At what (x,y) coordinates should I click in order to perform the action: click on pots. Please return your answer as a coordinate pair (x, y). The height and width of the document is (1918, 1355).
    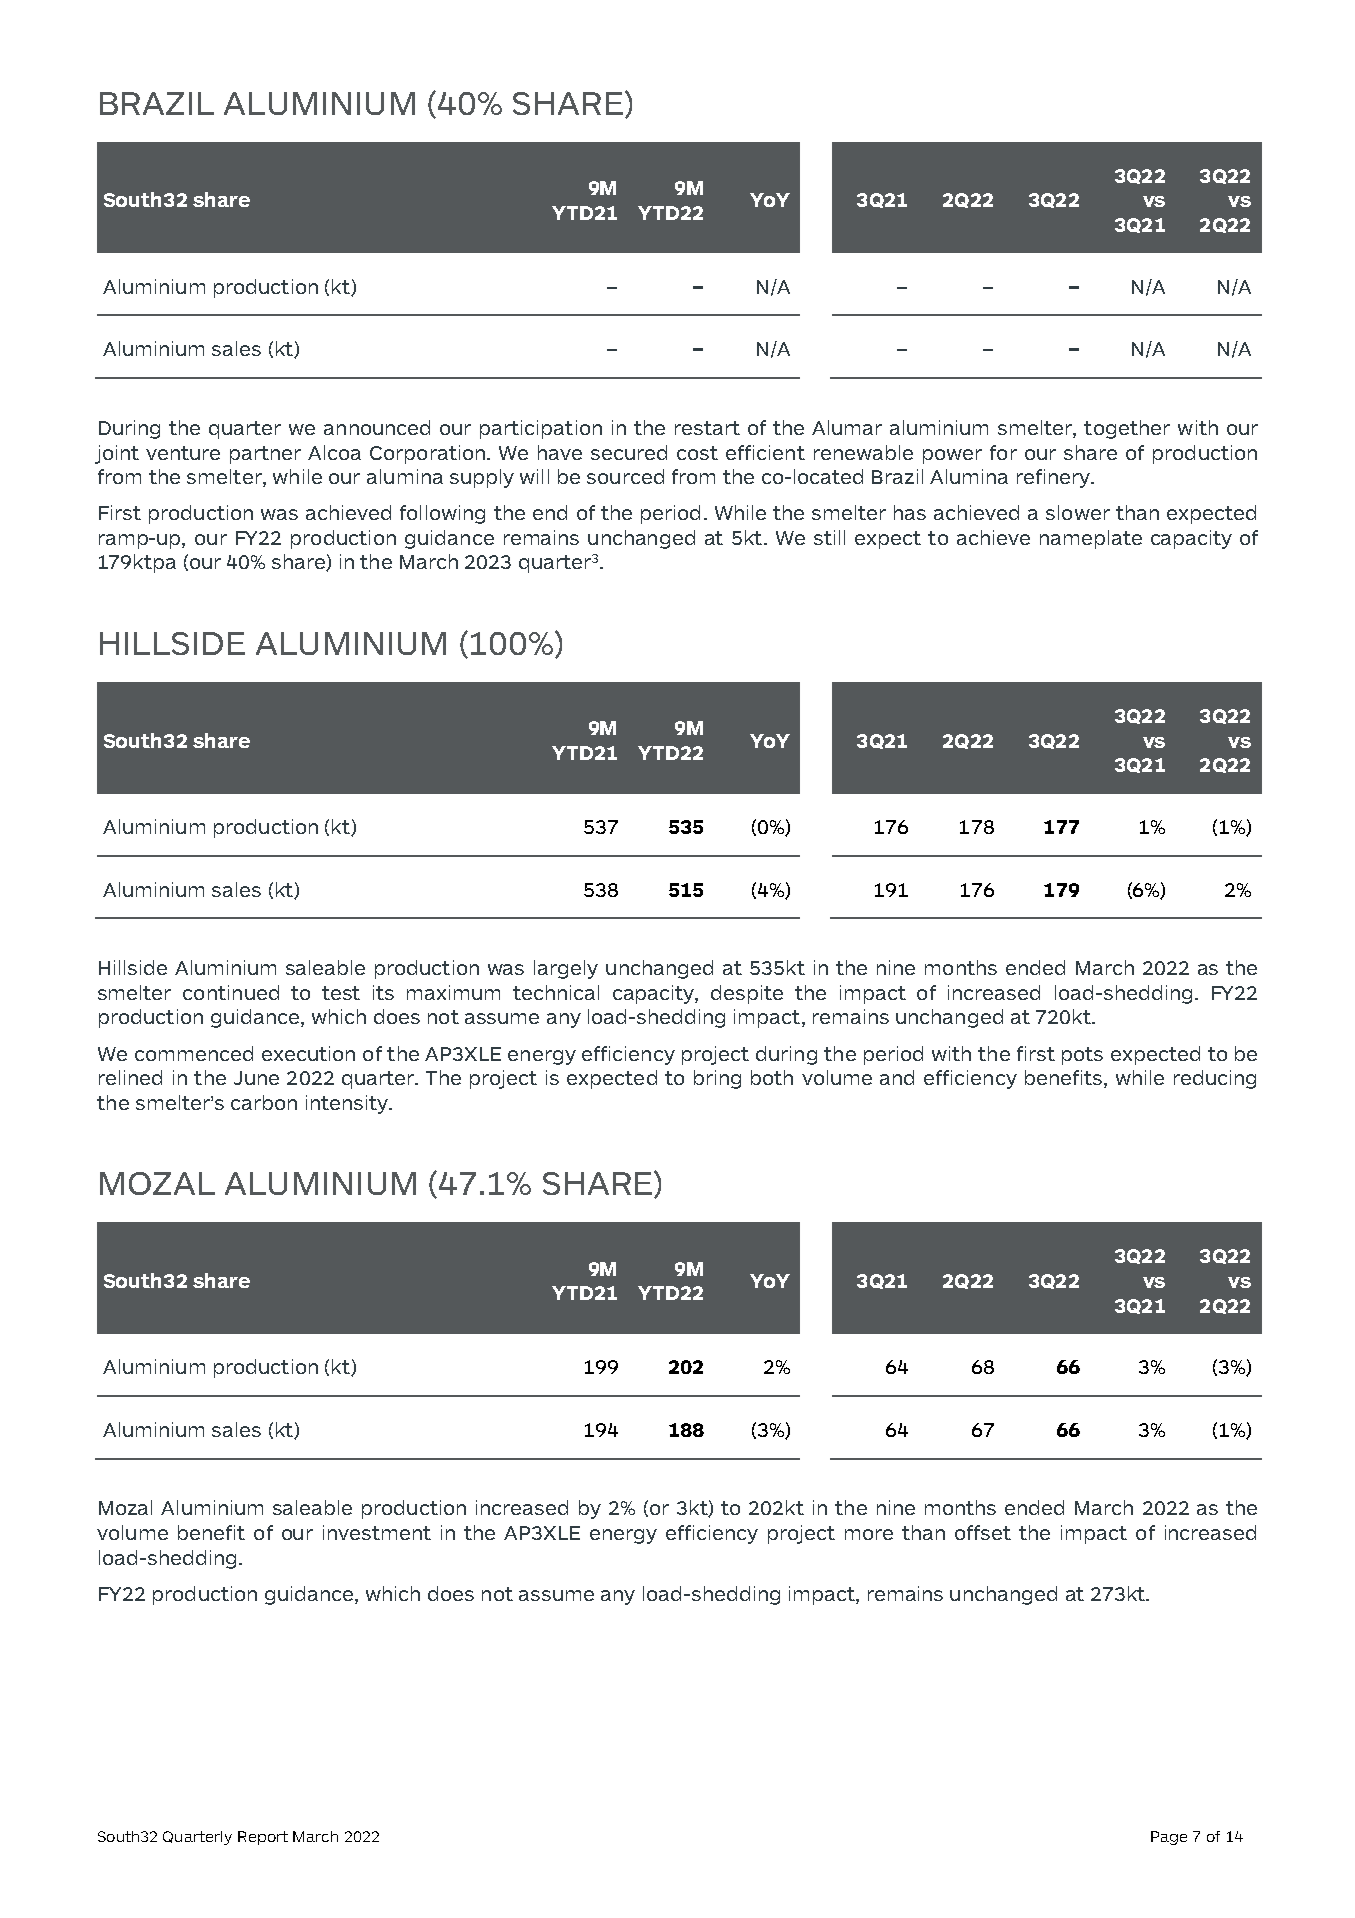
    Looking at the image, I should click on (1082, 1056).
